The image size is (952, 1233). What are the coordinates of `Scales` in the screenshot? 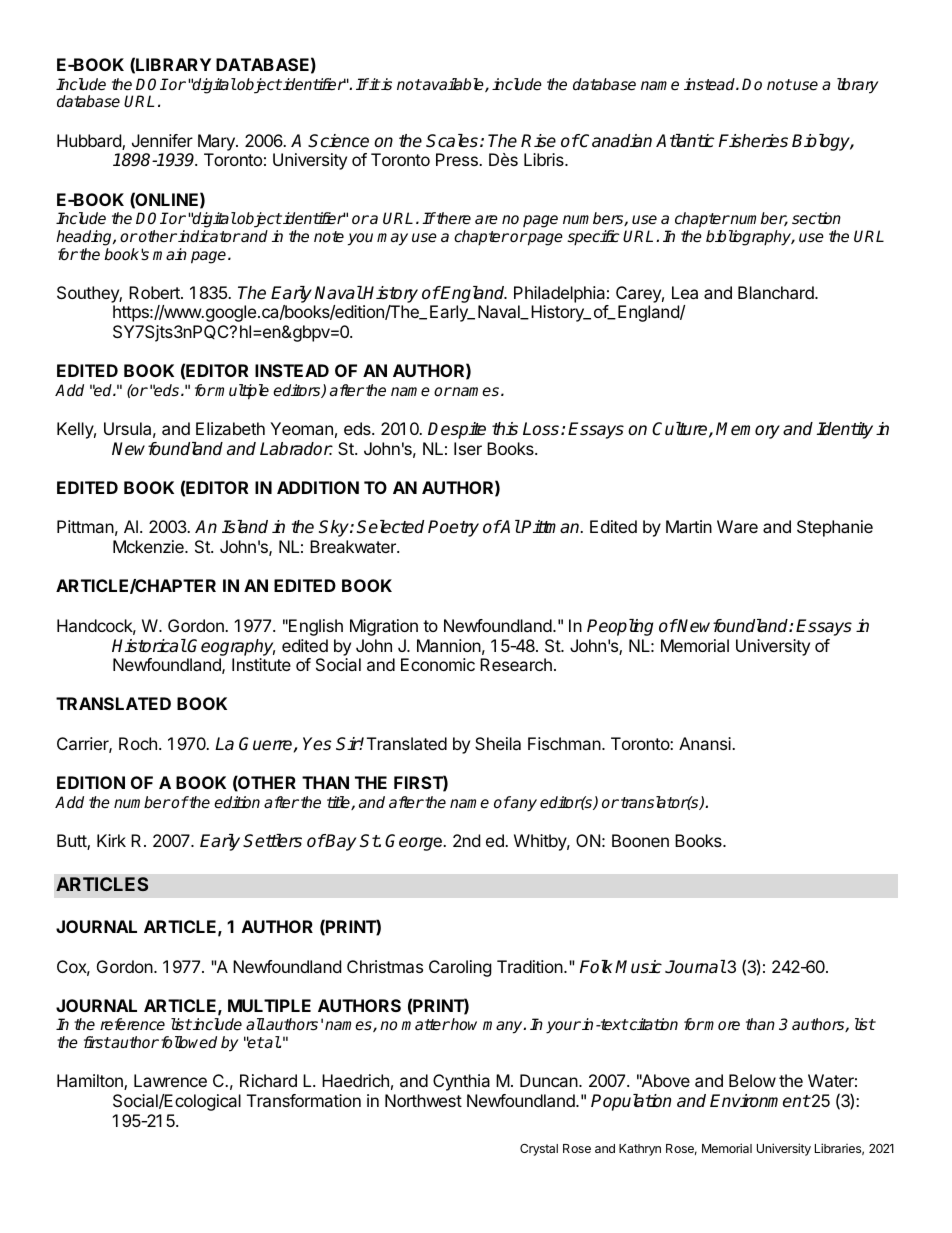 It's located at (452, 141).
